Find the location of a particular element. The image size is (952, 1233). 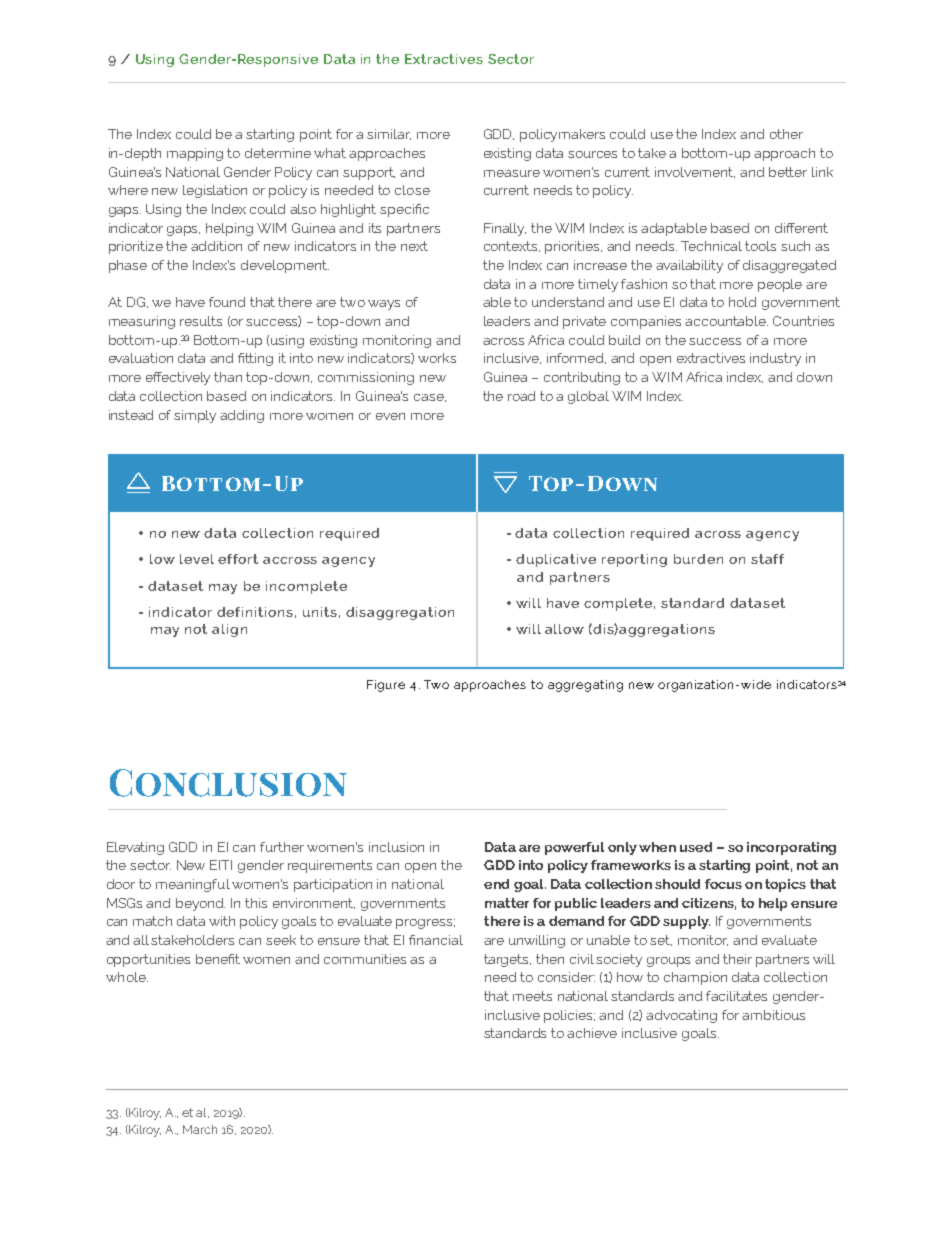

March is located at coordinates (200, 1129).
